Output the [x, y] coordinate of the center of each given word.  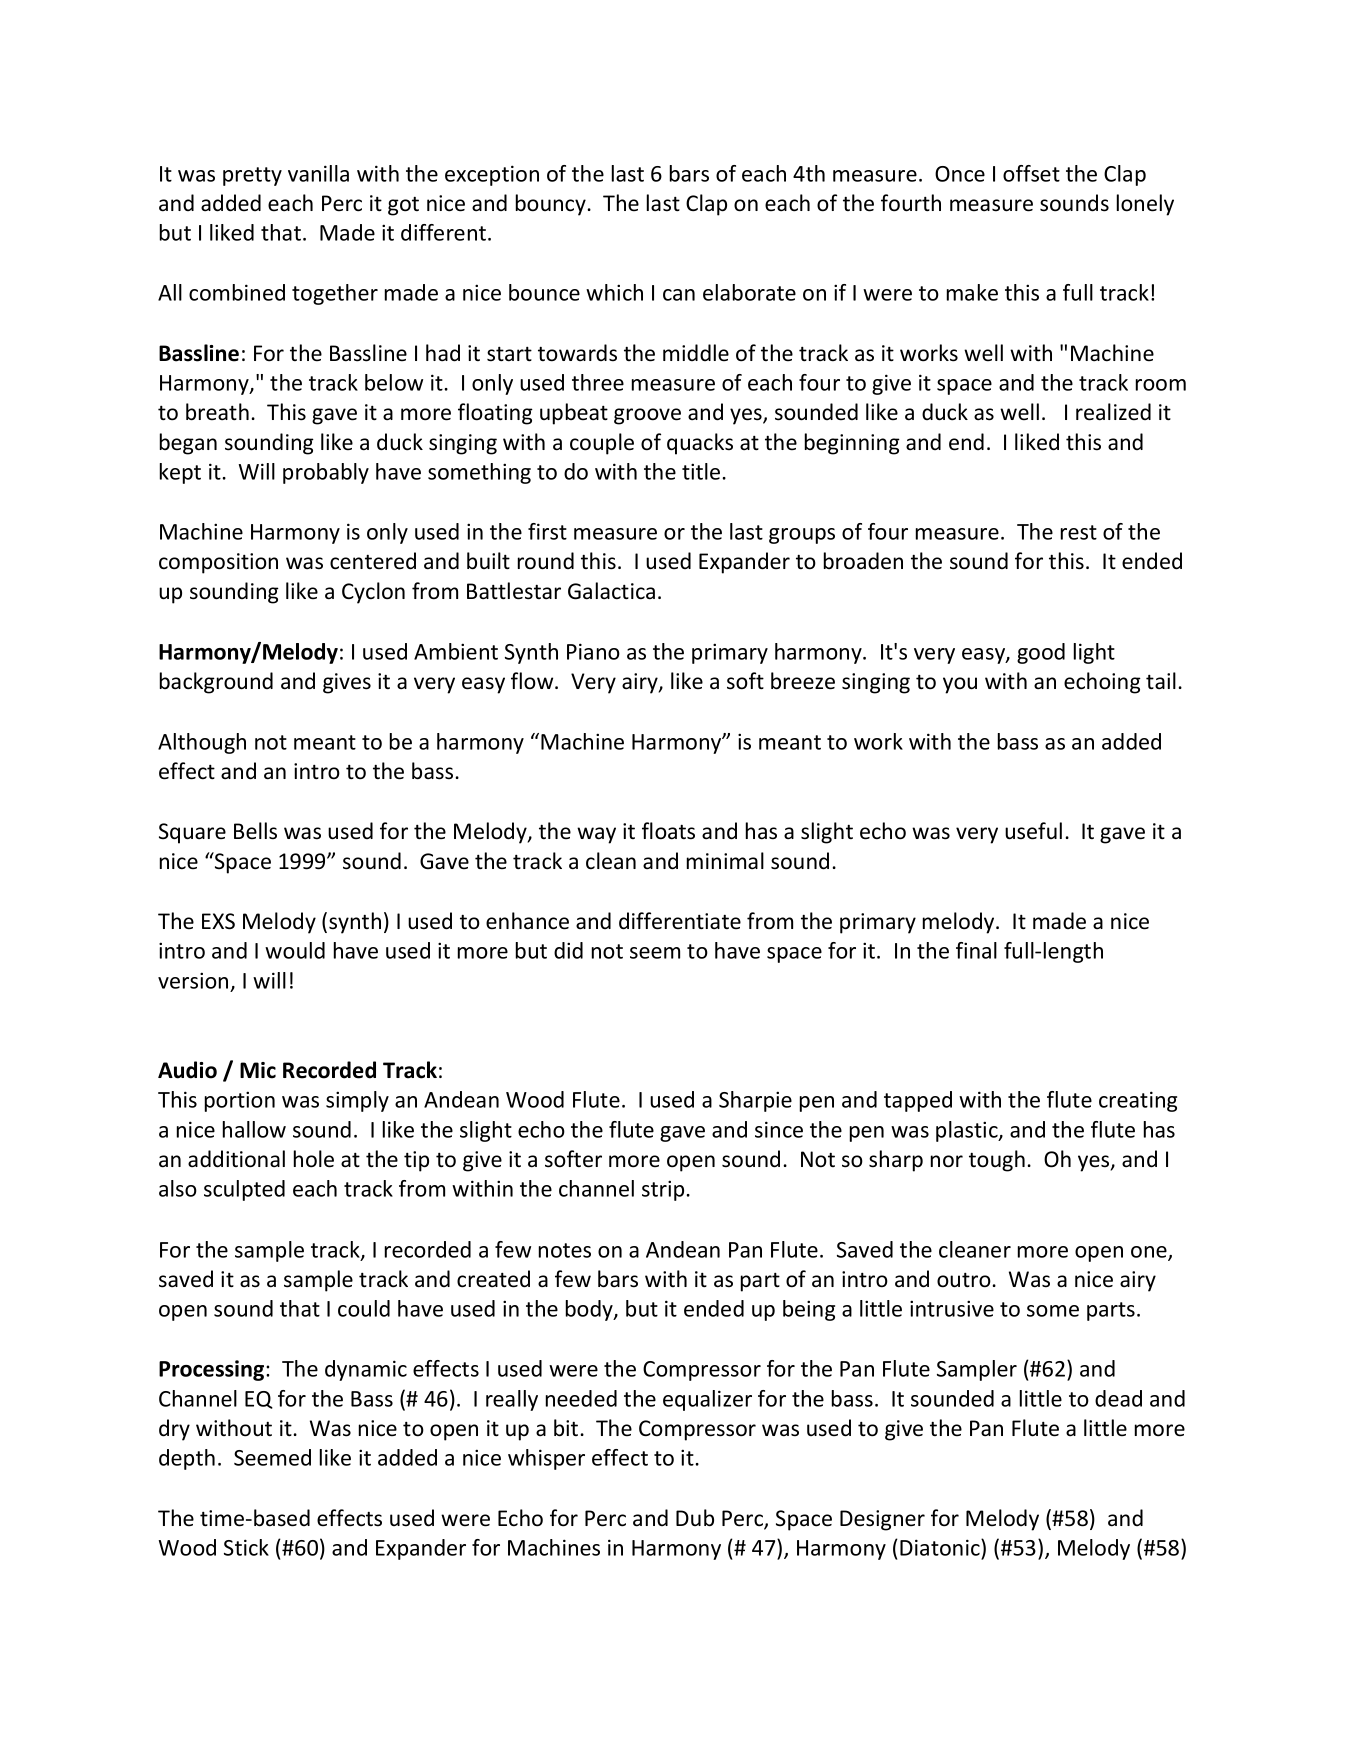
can [679, 295]
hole [314, 1159]
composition [218, 563]
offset [1031, 173]
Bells [255, 831]
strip [663, 1190]
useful [1033, 831]
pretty [252, 176]
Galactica [611, 591]
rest [1079, 532]
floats [668, 831]
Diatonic [941, 1547]
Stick [246, 1547]
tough [997, 1161]
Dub [695, 1518]
